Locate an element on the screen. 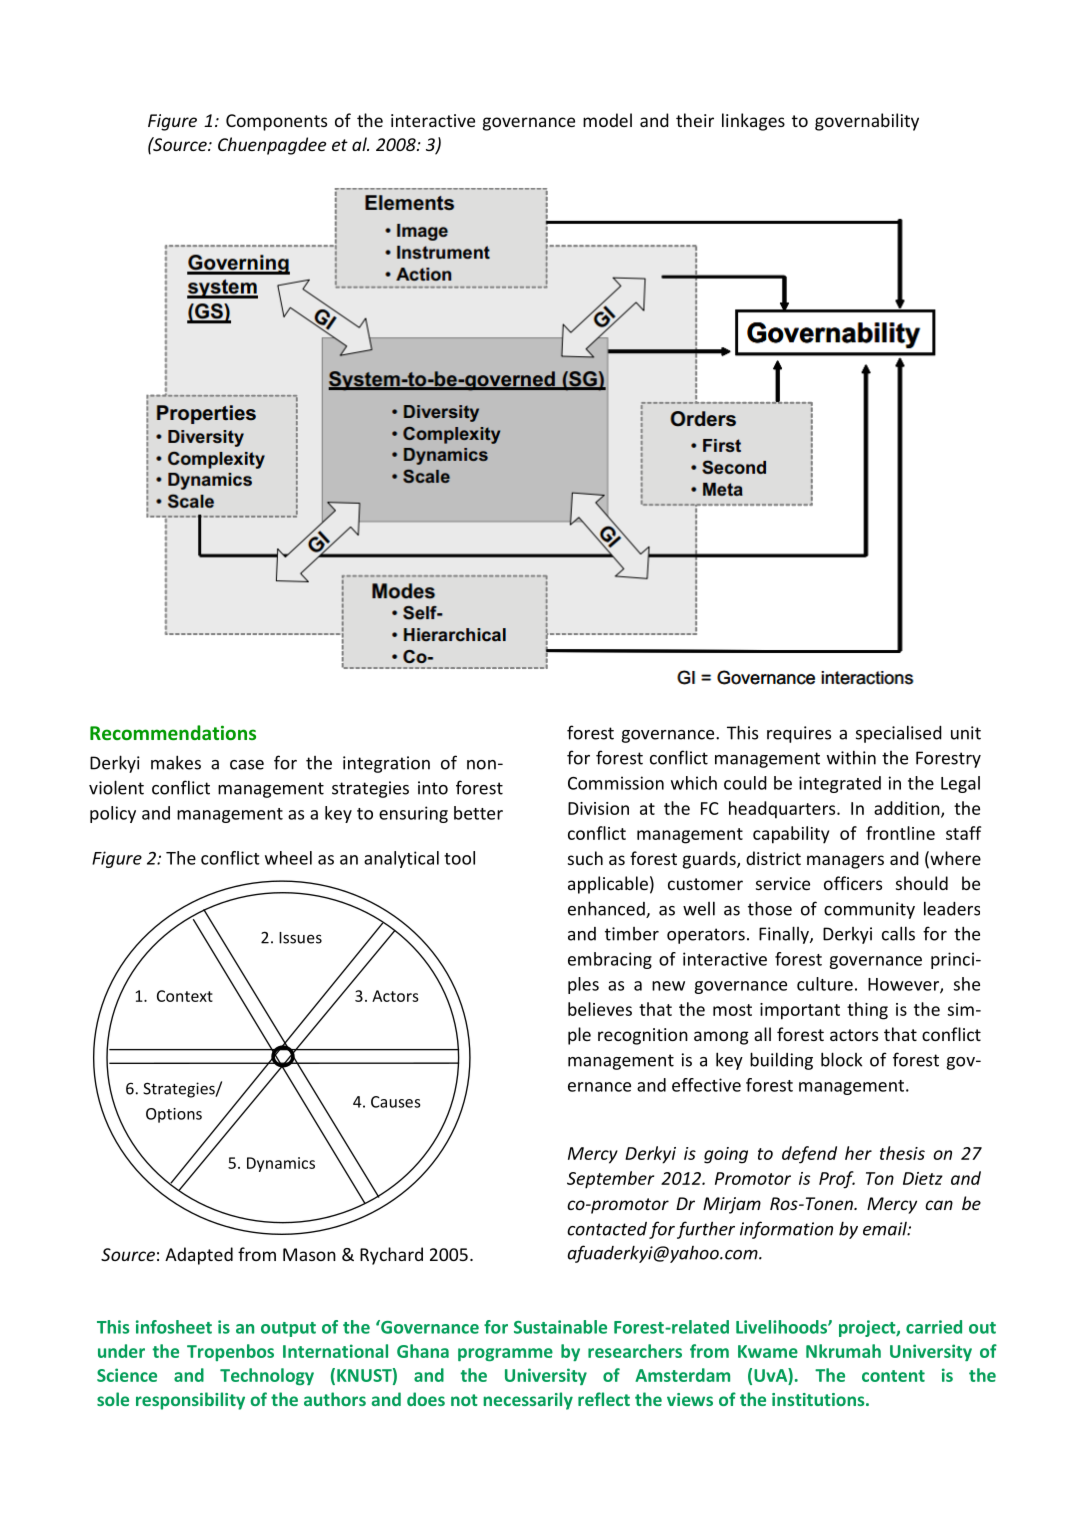 The image size is (1070, 1513). requires is located at coordinates (799, 734).
